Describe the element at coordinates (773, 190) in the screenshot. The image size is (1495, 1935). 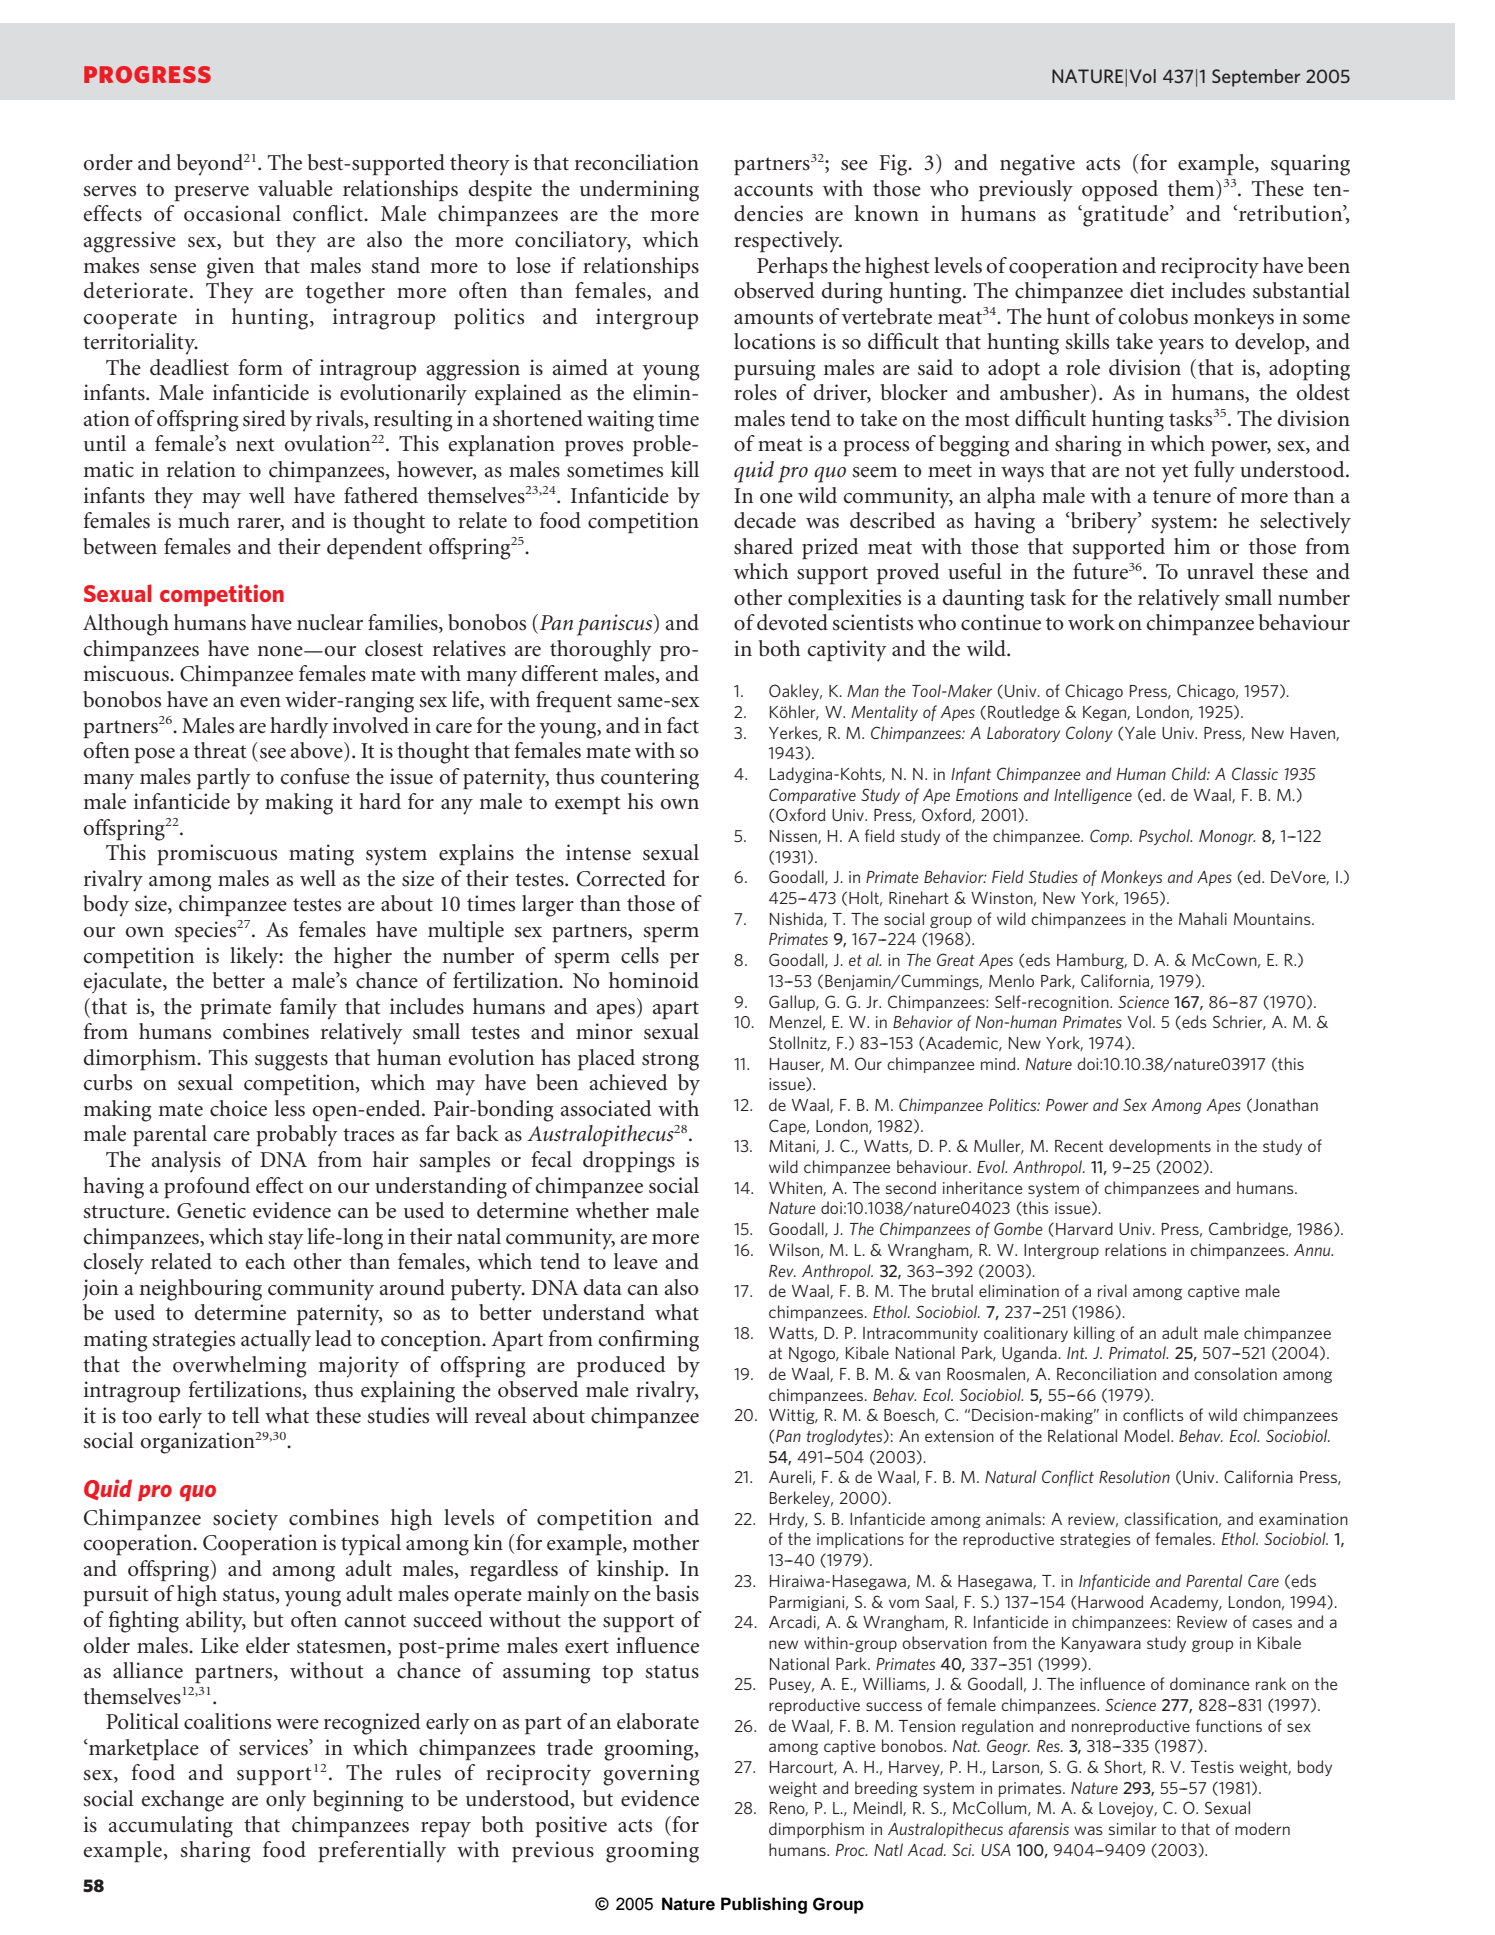
I see `accounts` at that location.
